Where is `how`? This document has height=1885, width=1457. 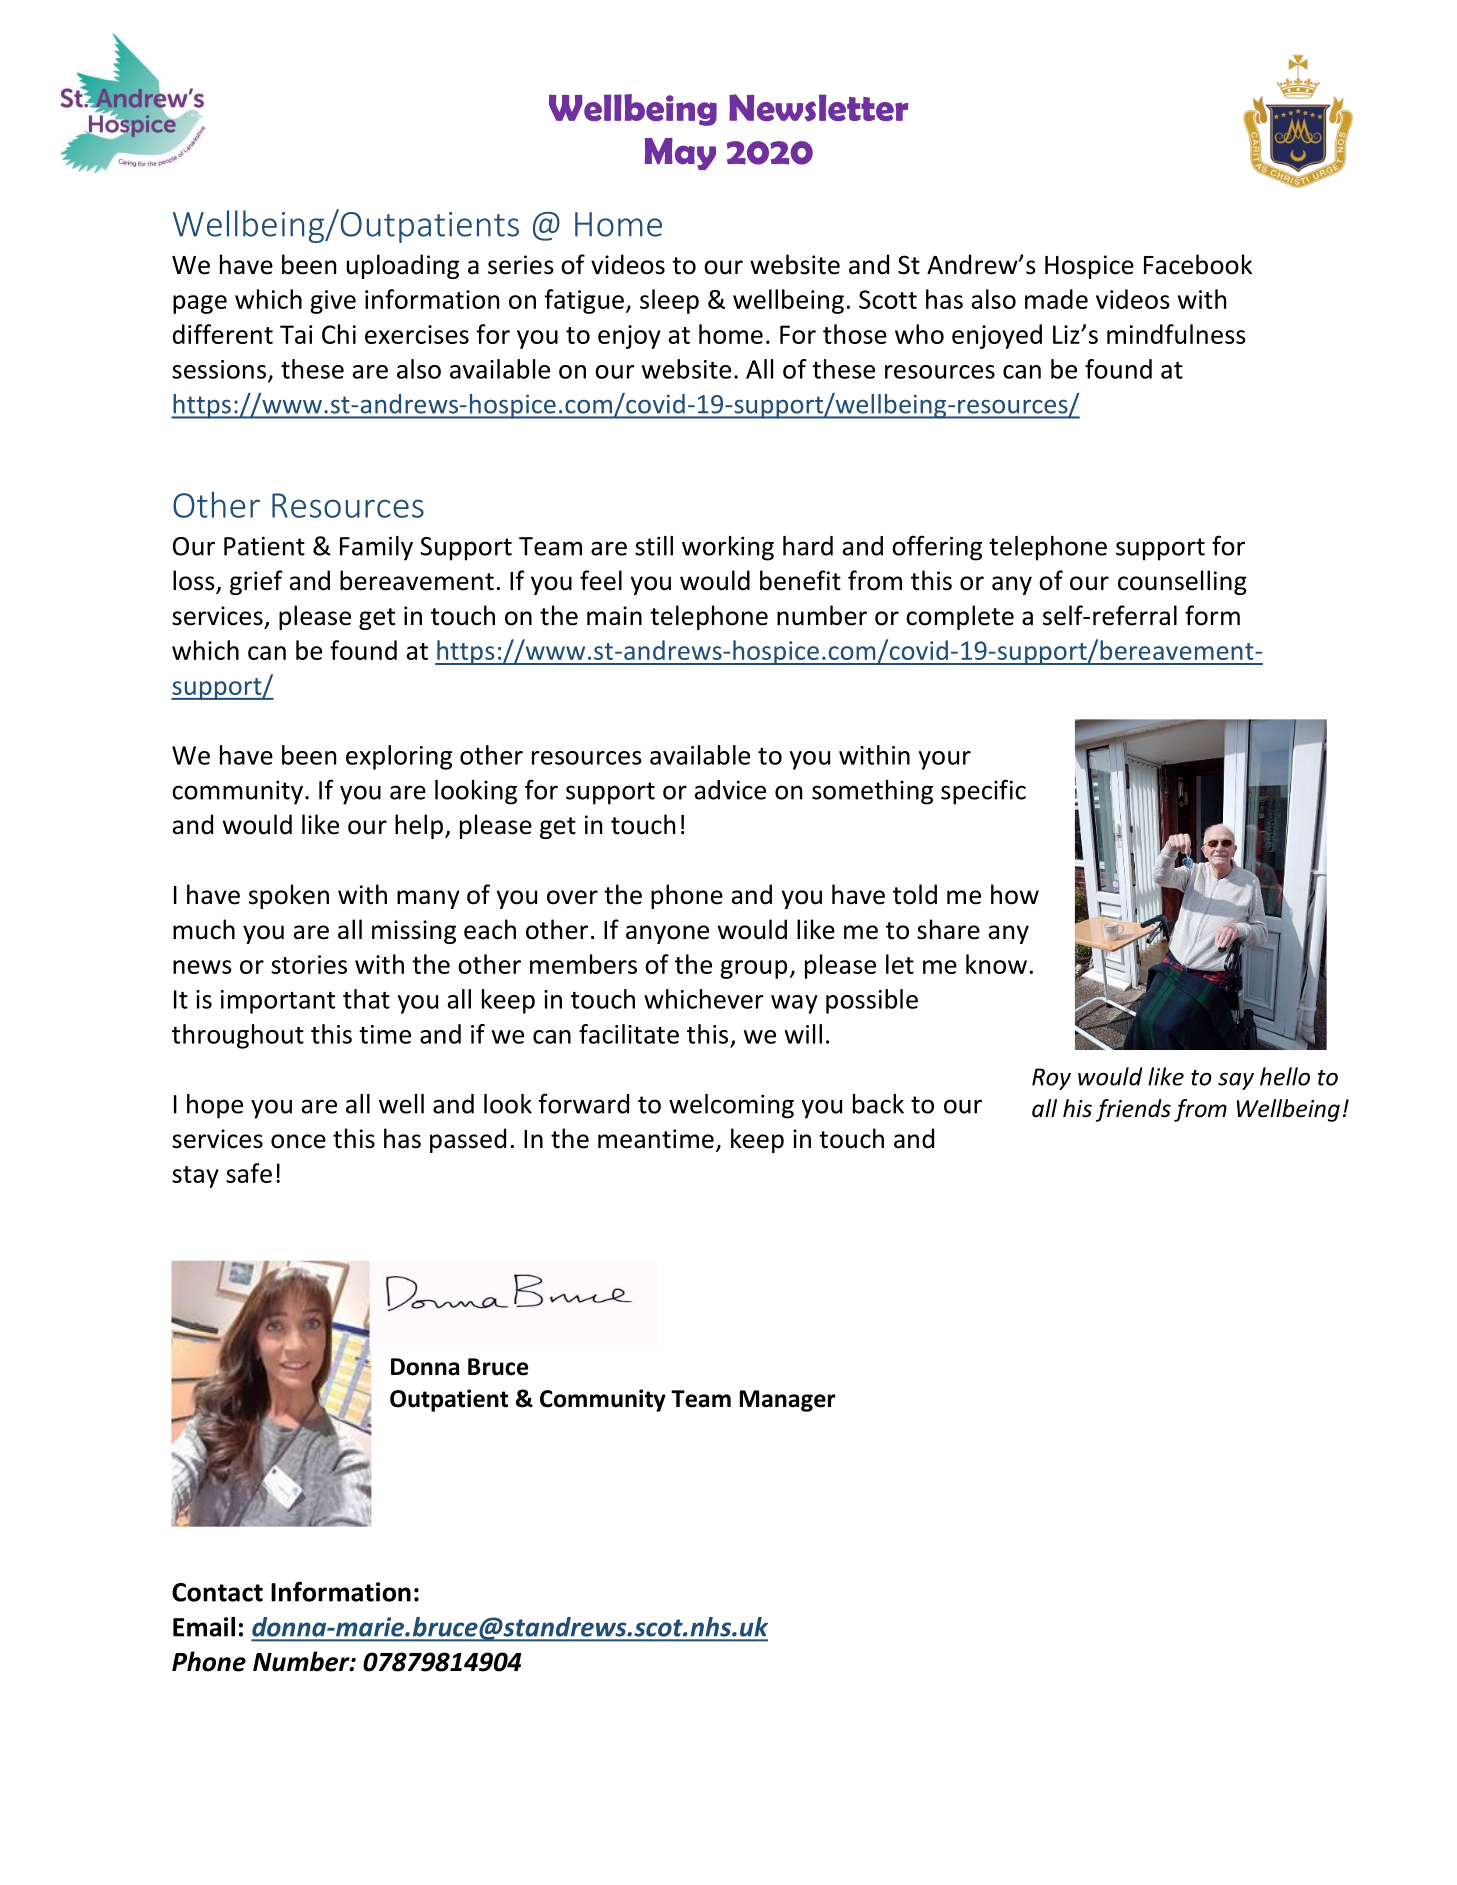 how is located at coordinates (1015, 894).
